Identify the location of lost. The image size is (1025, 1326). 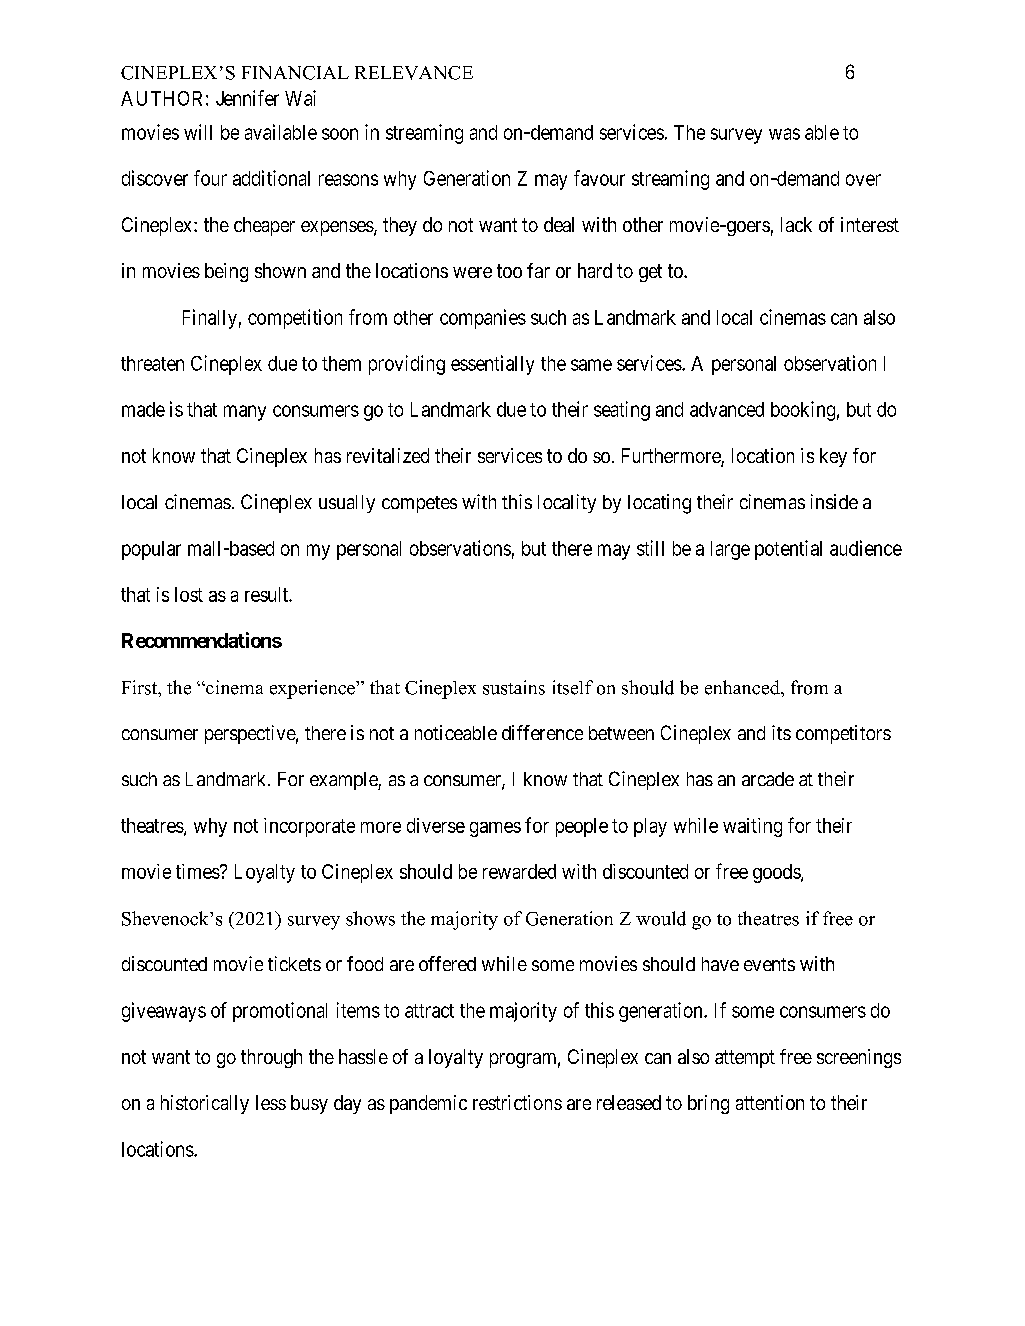
(189, 594).
